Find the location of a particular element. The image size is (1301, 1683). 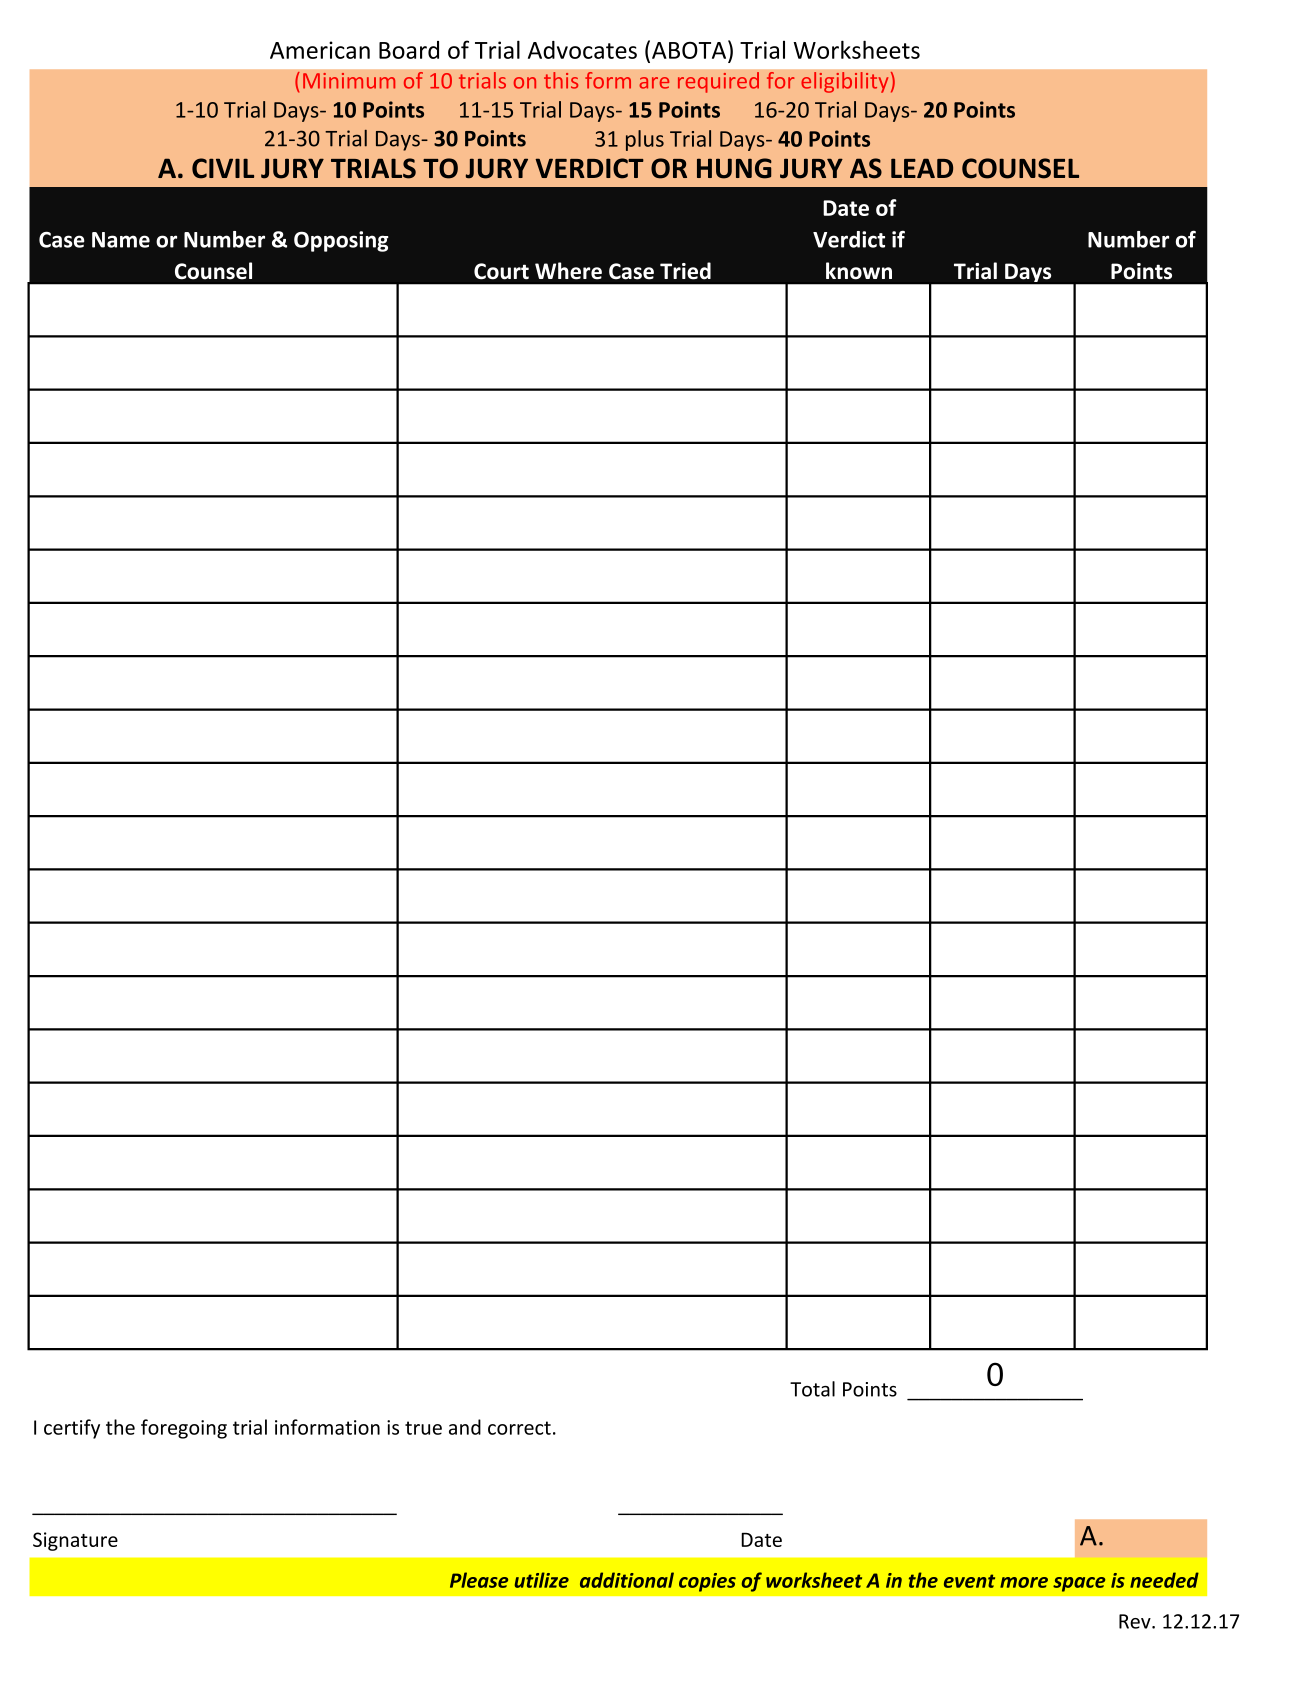

additional is located at coordinates (627, 1580).
